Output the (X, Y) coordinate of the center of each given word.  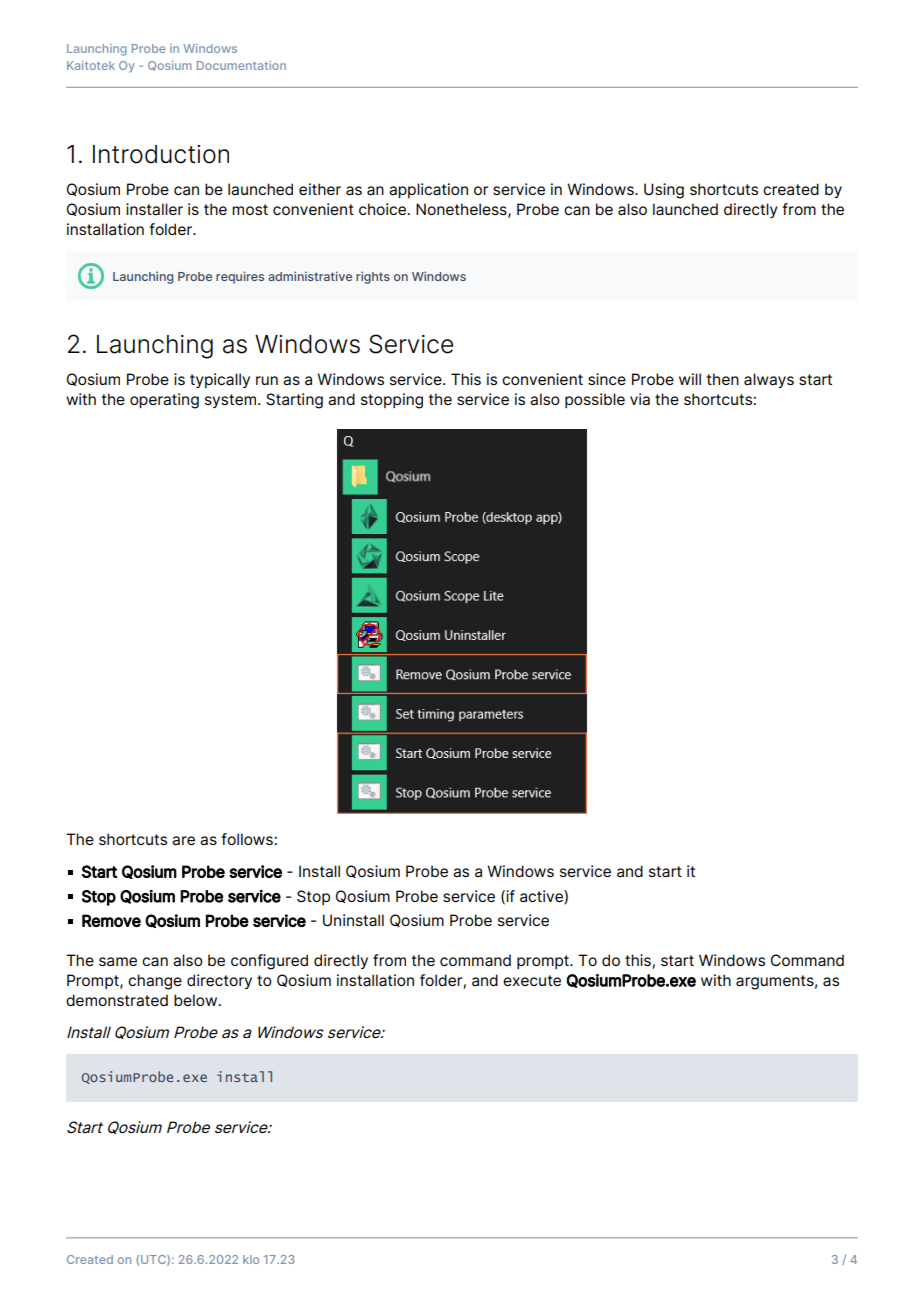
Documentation (241, 65)
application (428, 190)
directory (219, 981)
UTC (154, 1260)
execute (532, 980)
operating (164, 401)
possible (595, 400)
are (183, 841)
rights (373, 277)
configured (269, 962)
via (640, 399)
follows (248, 839)
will (690, 379)
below (197, 1000)
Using (664, 191)
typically (220, 380)
